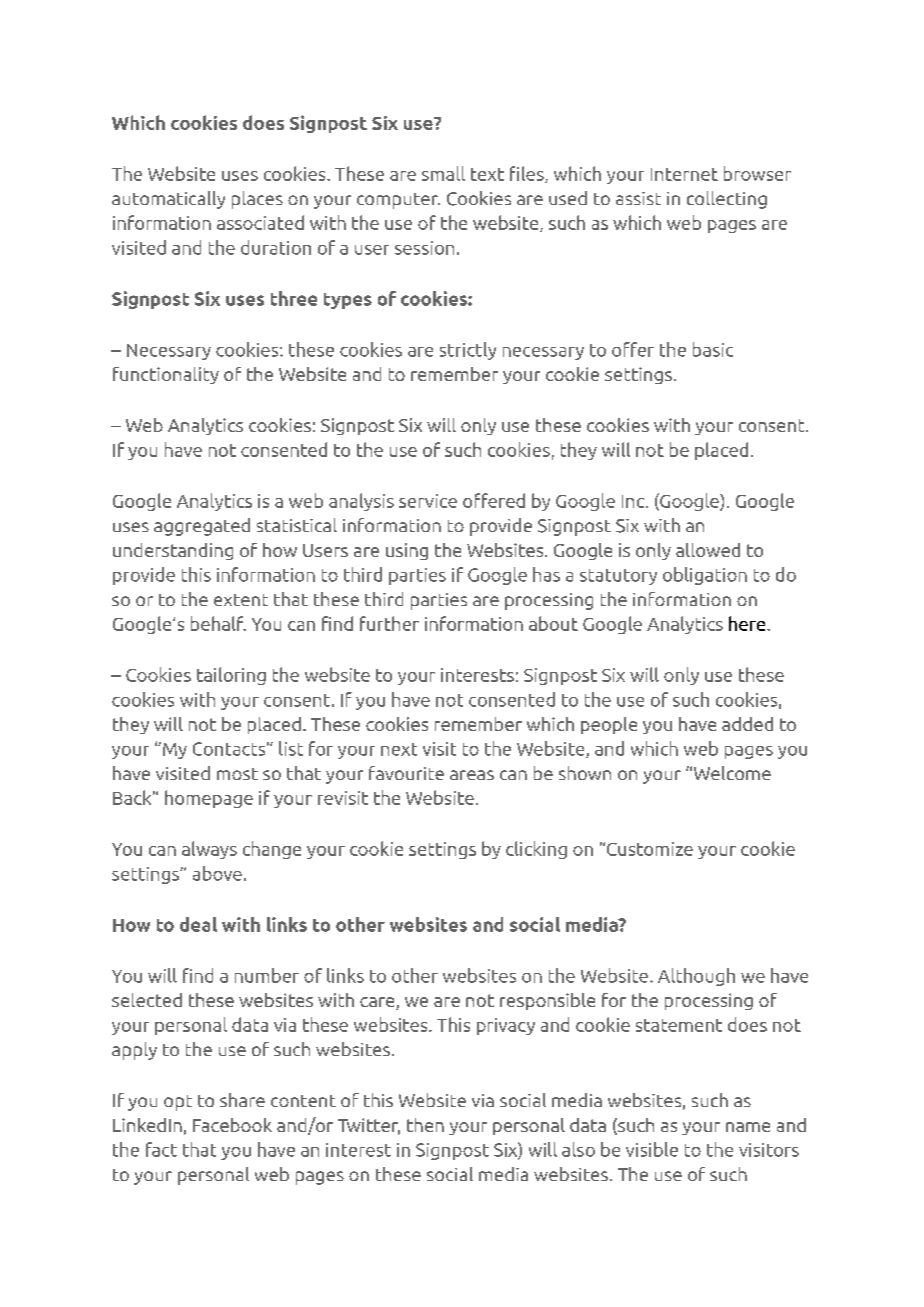 The height and width of the image is (1307, 924). Describe the element at coordinates (237, 774) in the image. I see `most` at that location.
